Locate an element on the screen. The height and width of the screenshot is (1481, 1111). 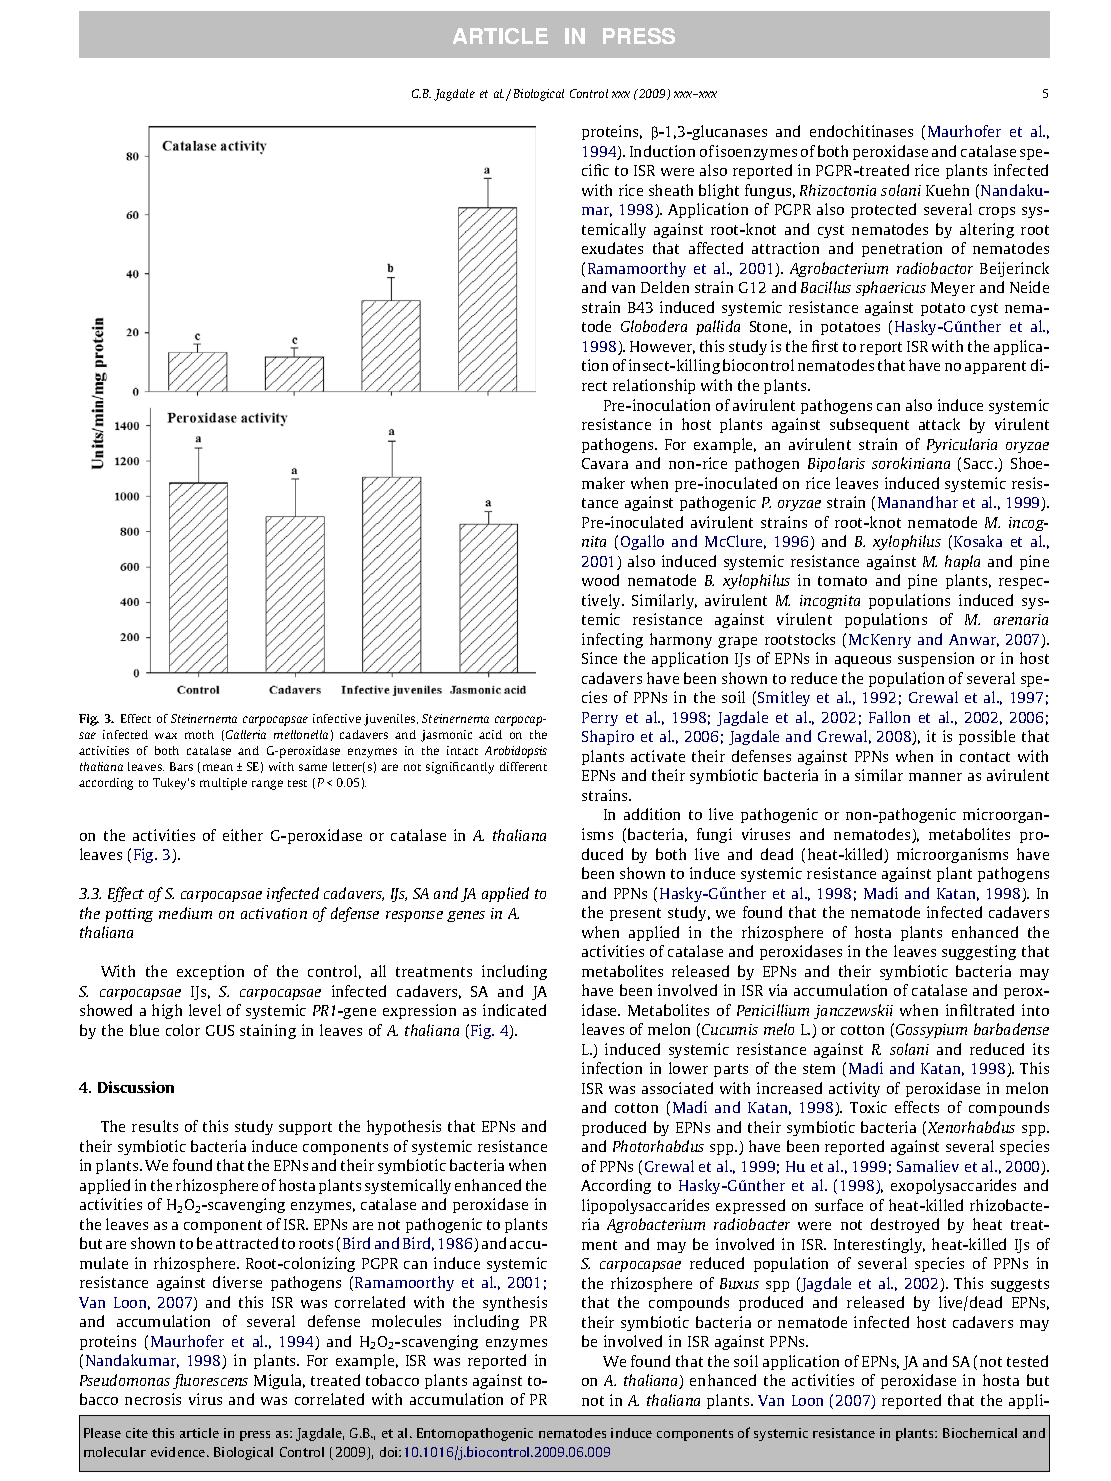
wood is located at coordinates (600, 580).
